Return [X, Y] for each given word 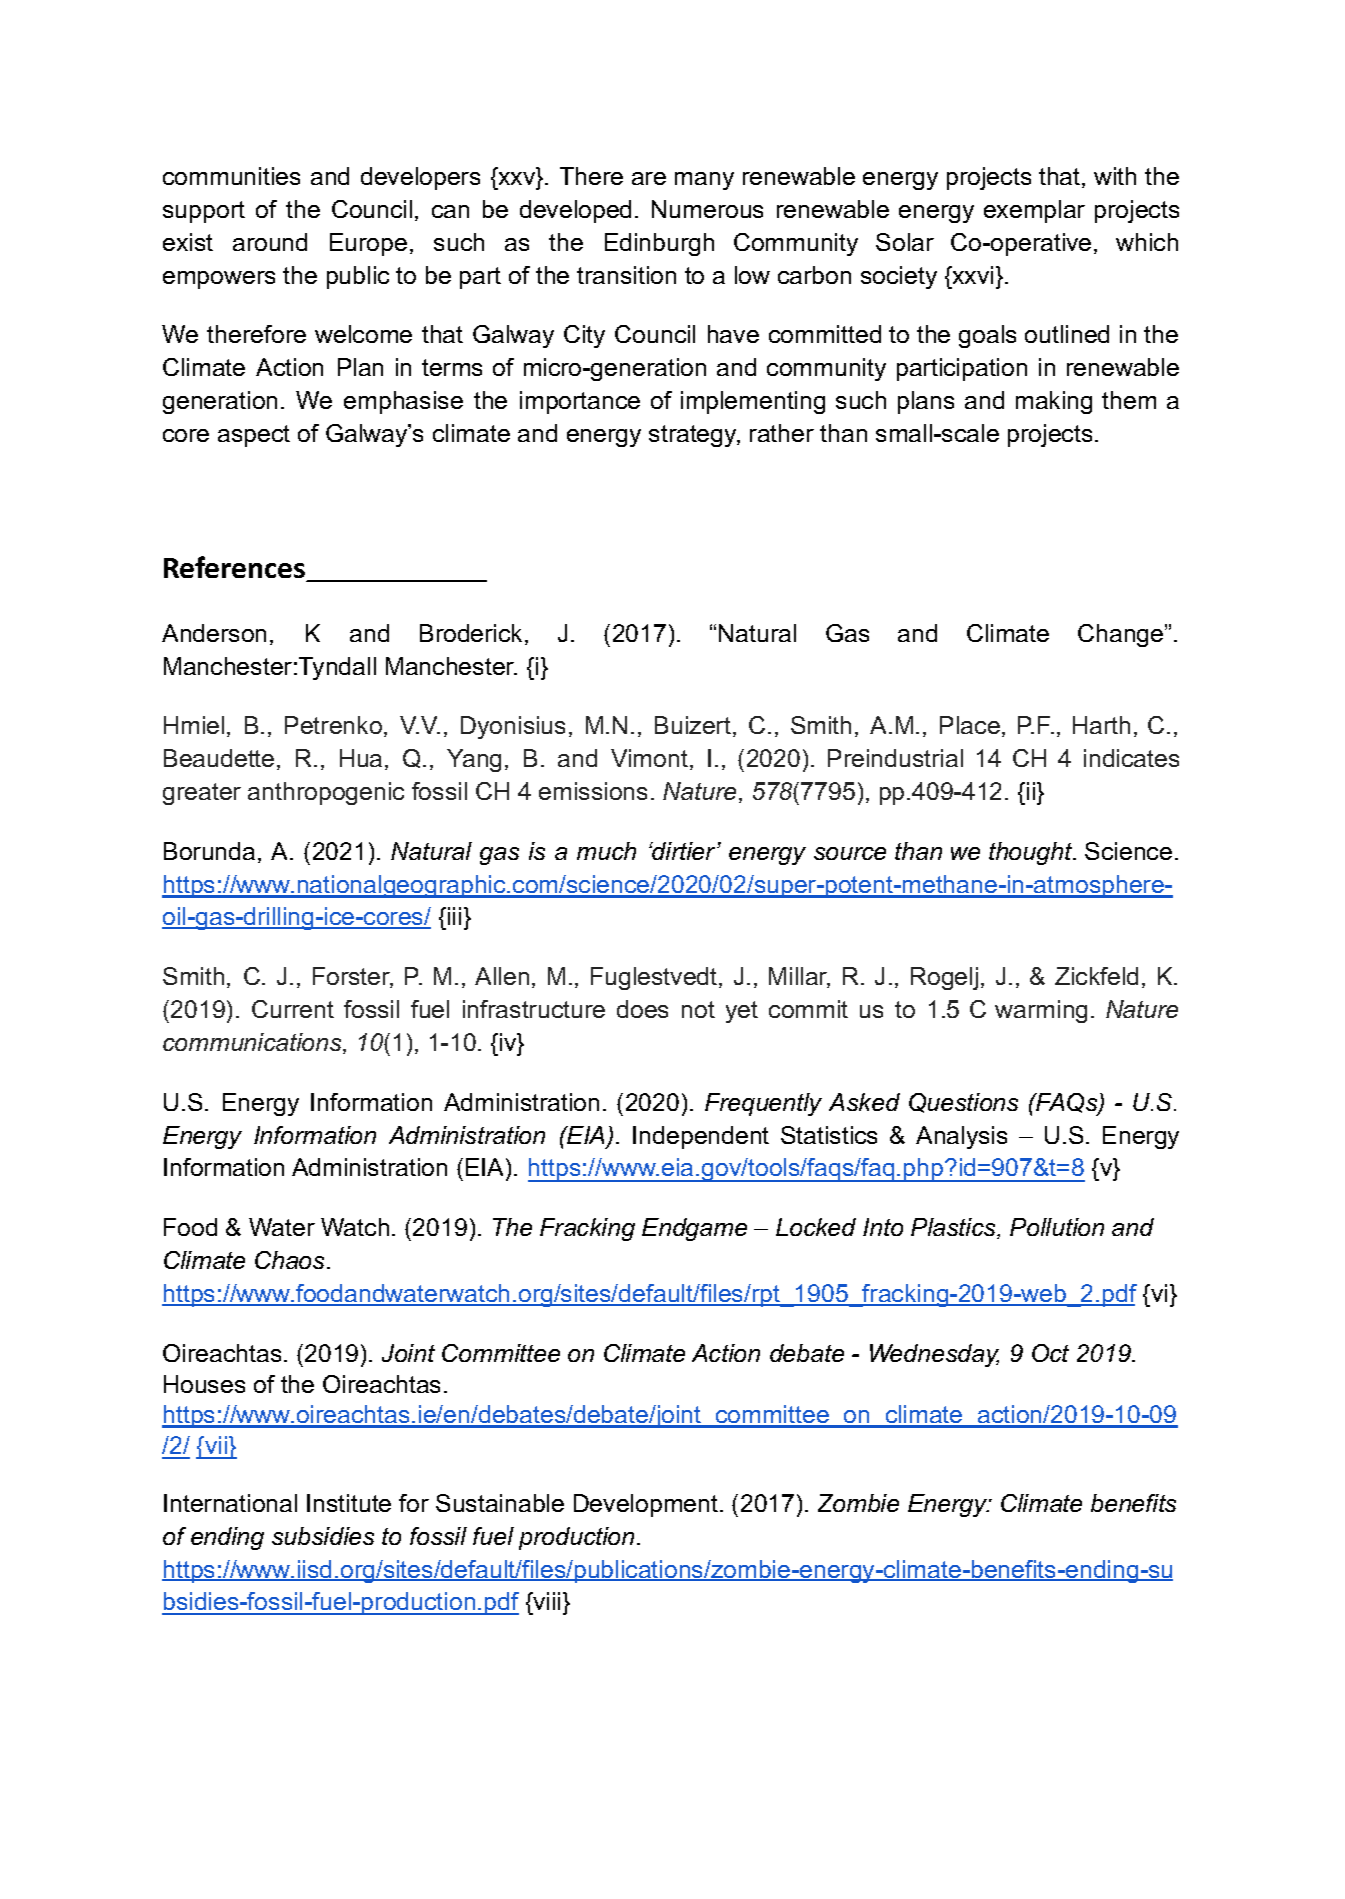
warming [1041, 1011]
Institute [349, 1503]
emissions [593, 791]
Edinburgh [659, 244]
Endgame [694, 1229]
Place [970, 725]
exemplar [1034, 211]
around [270, 242]
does [642, 1009]
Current [293, 1009]
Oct [1050, 1353]
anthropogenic [326, 793]
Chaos [291, 1260]
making [1054, 402]
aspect [254, 436]
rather [782, 433]
